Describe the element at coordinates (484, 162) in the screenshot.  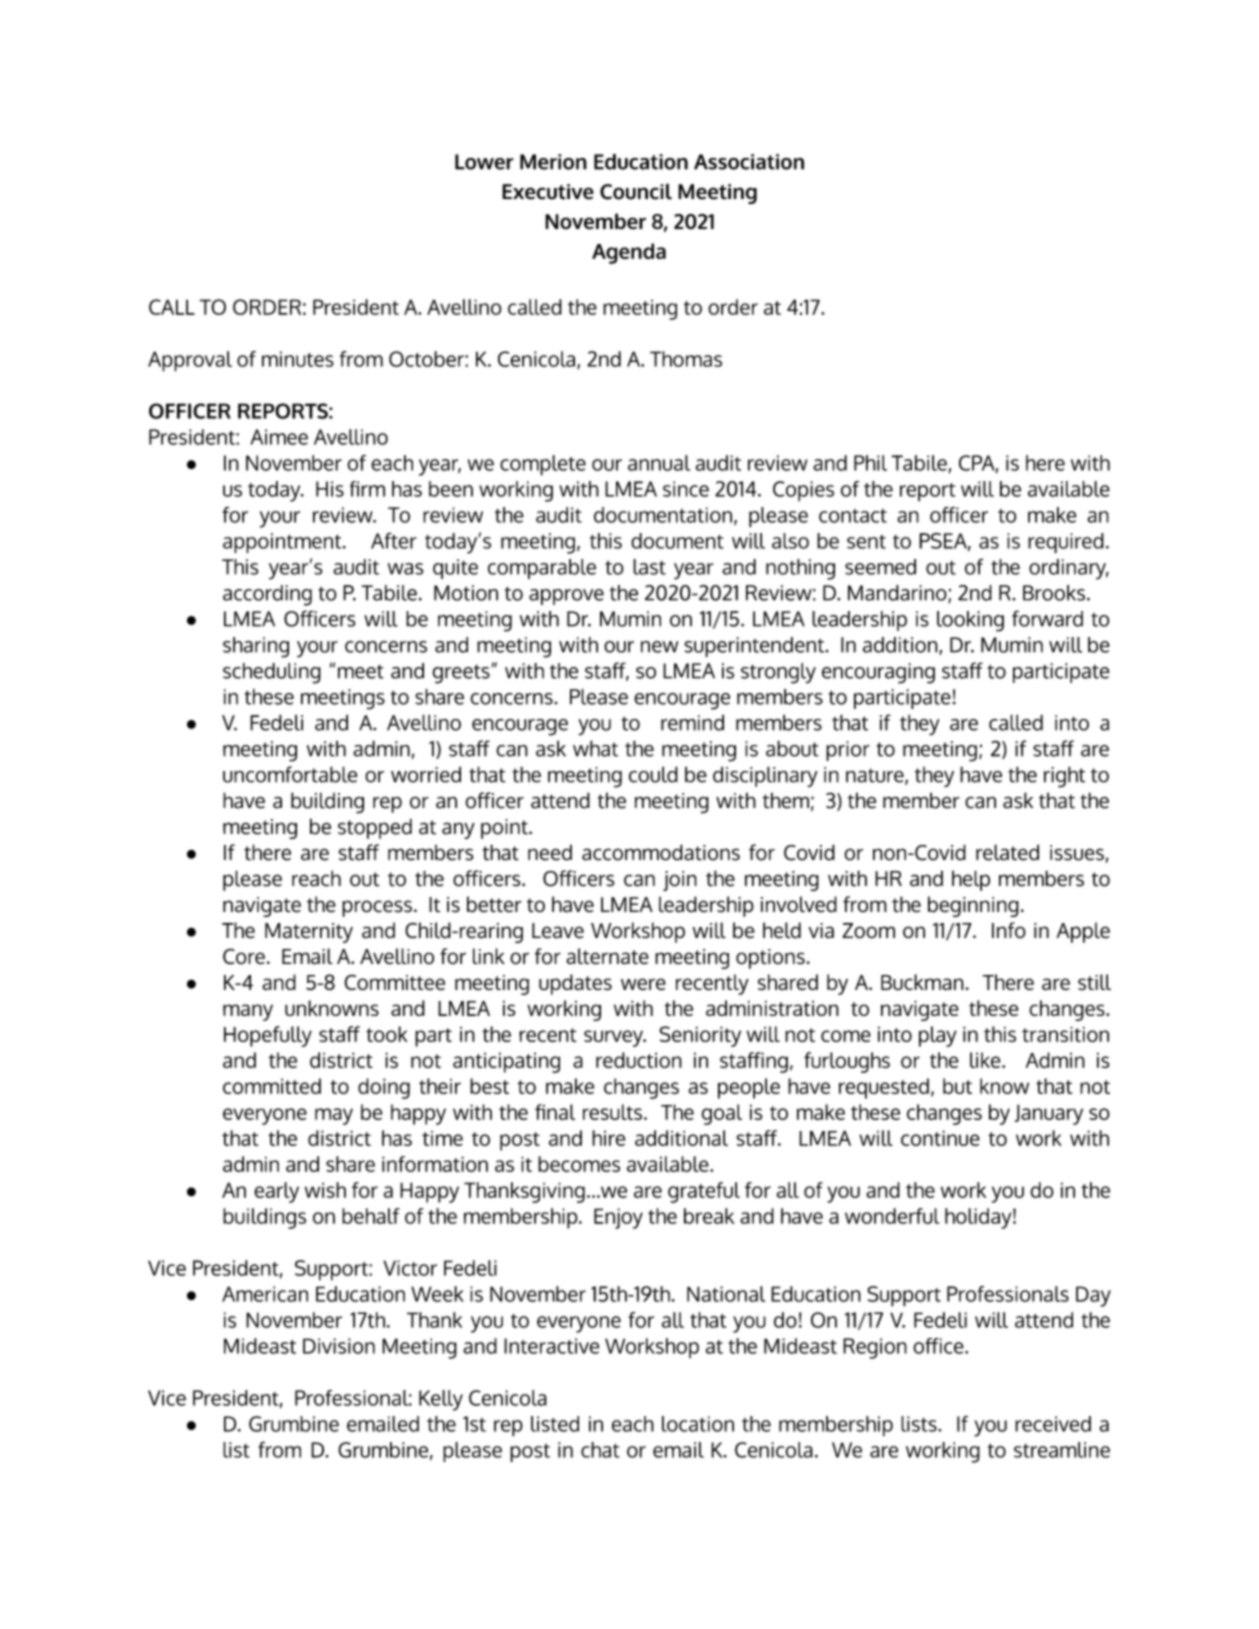
I see `Lower` at that location.
